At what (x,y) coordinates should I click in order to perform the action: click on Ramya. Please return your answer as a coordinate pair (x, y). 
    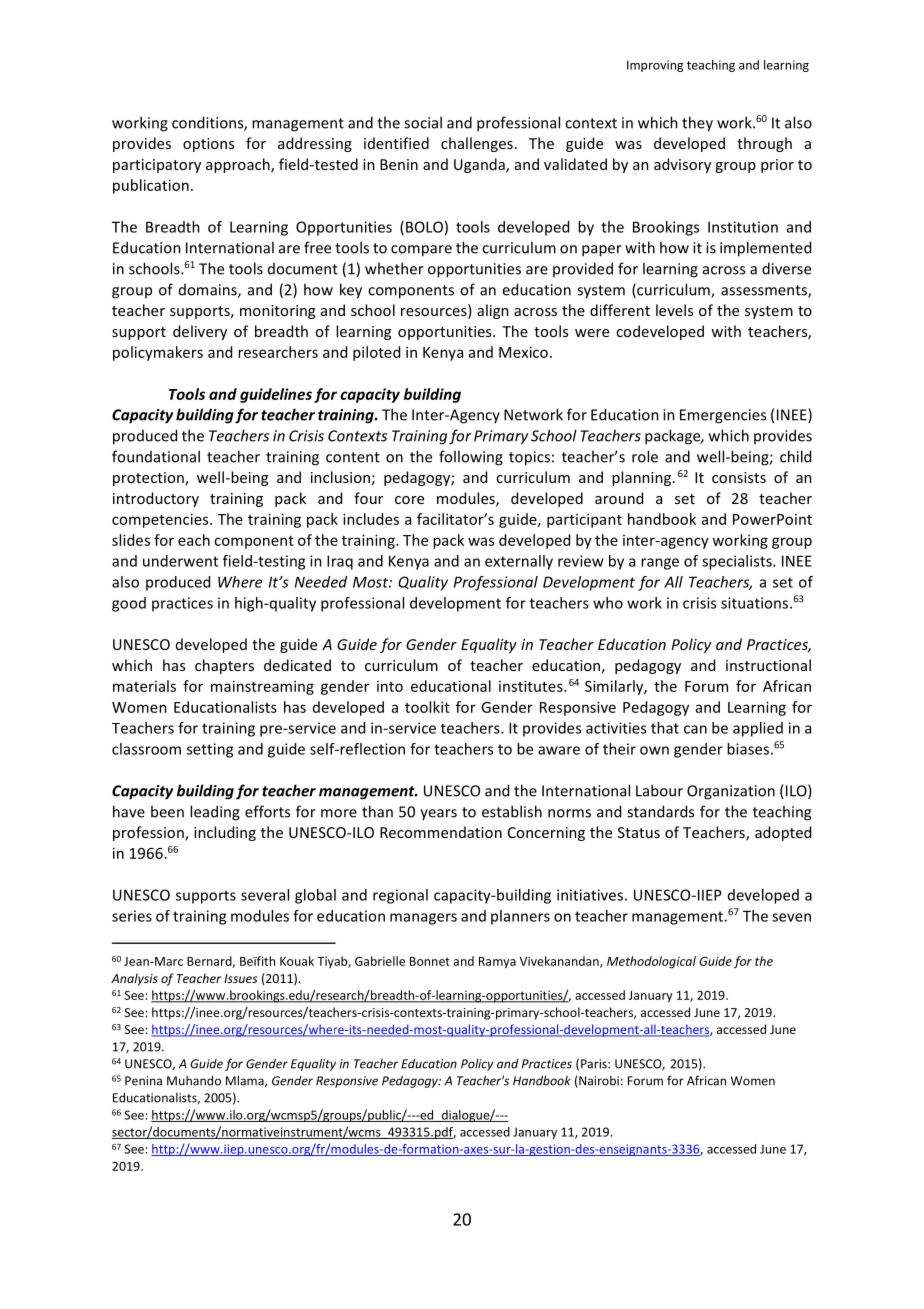
    Looking at the image, I should click on (497, 963).
